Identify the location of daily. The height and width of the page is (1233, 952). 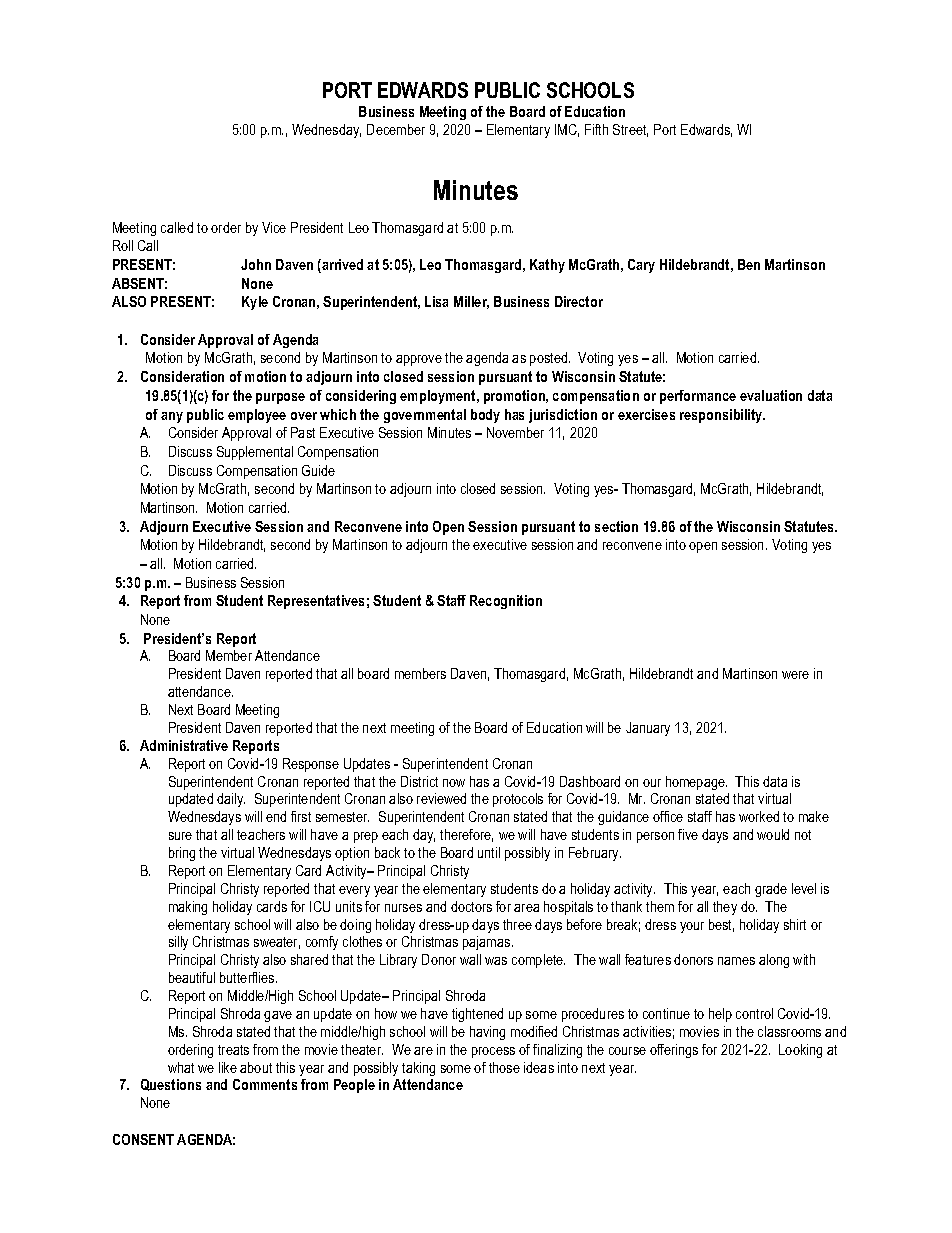
(231, 800).
